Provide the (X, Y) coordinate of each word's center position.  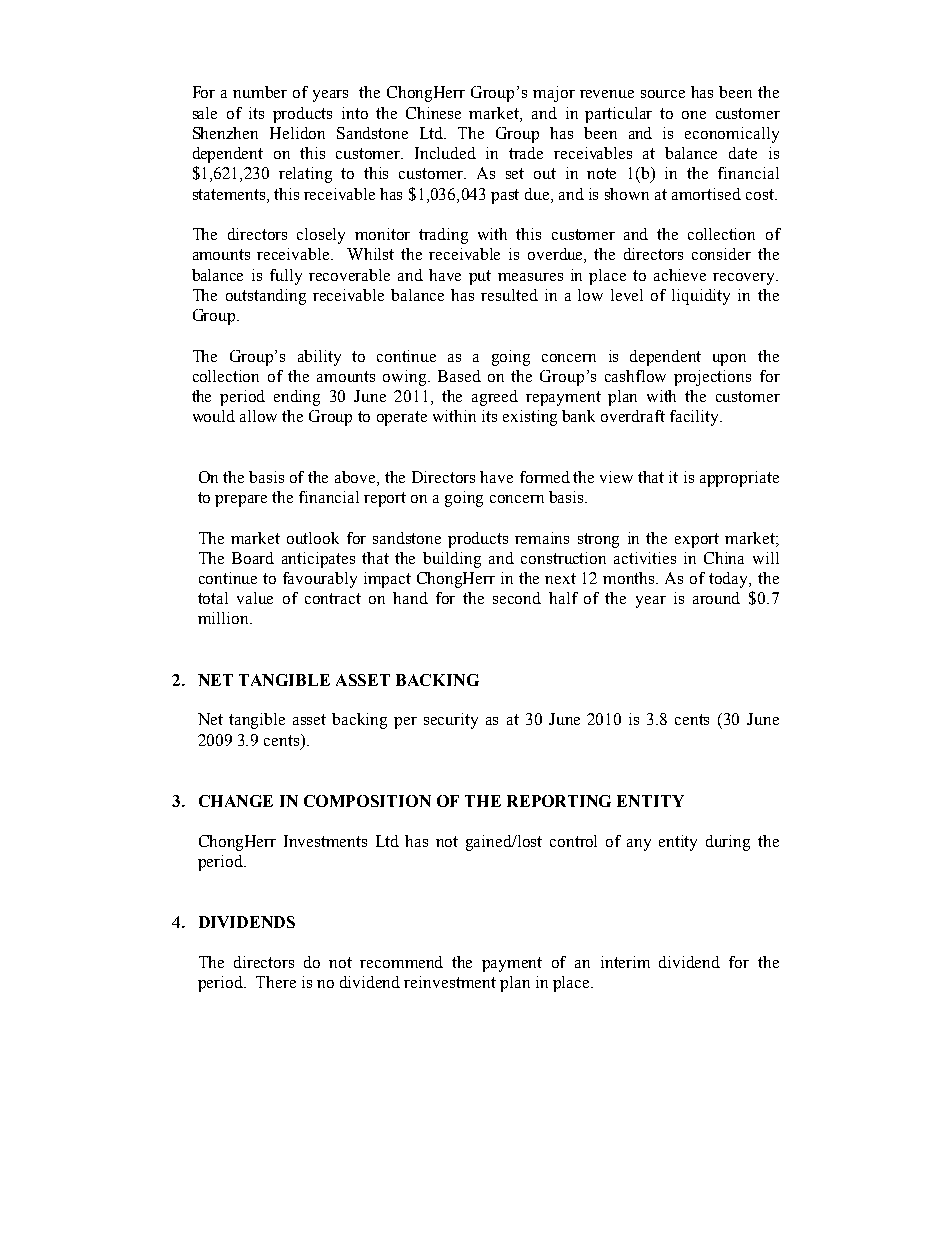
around (716, 598)
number (260, 92)
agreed (495, 398)
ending (297, 398)
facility (696, 418)
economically (732, 135)
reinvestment (450, 982)
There (276, 982)
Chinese (433, 113)
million (224, 618)
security (451, 721)
